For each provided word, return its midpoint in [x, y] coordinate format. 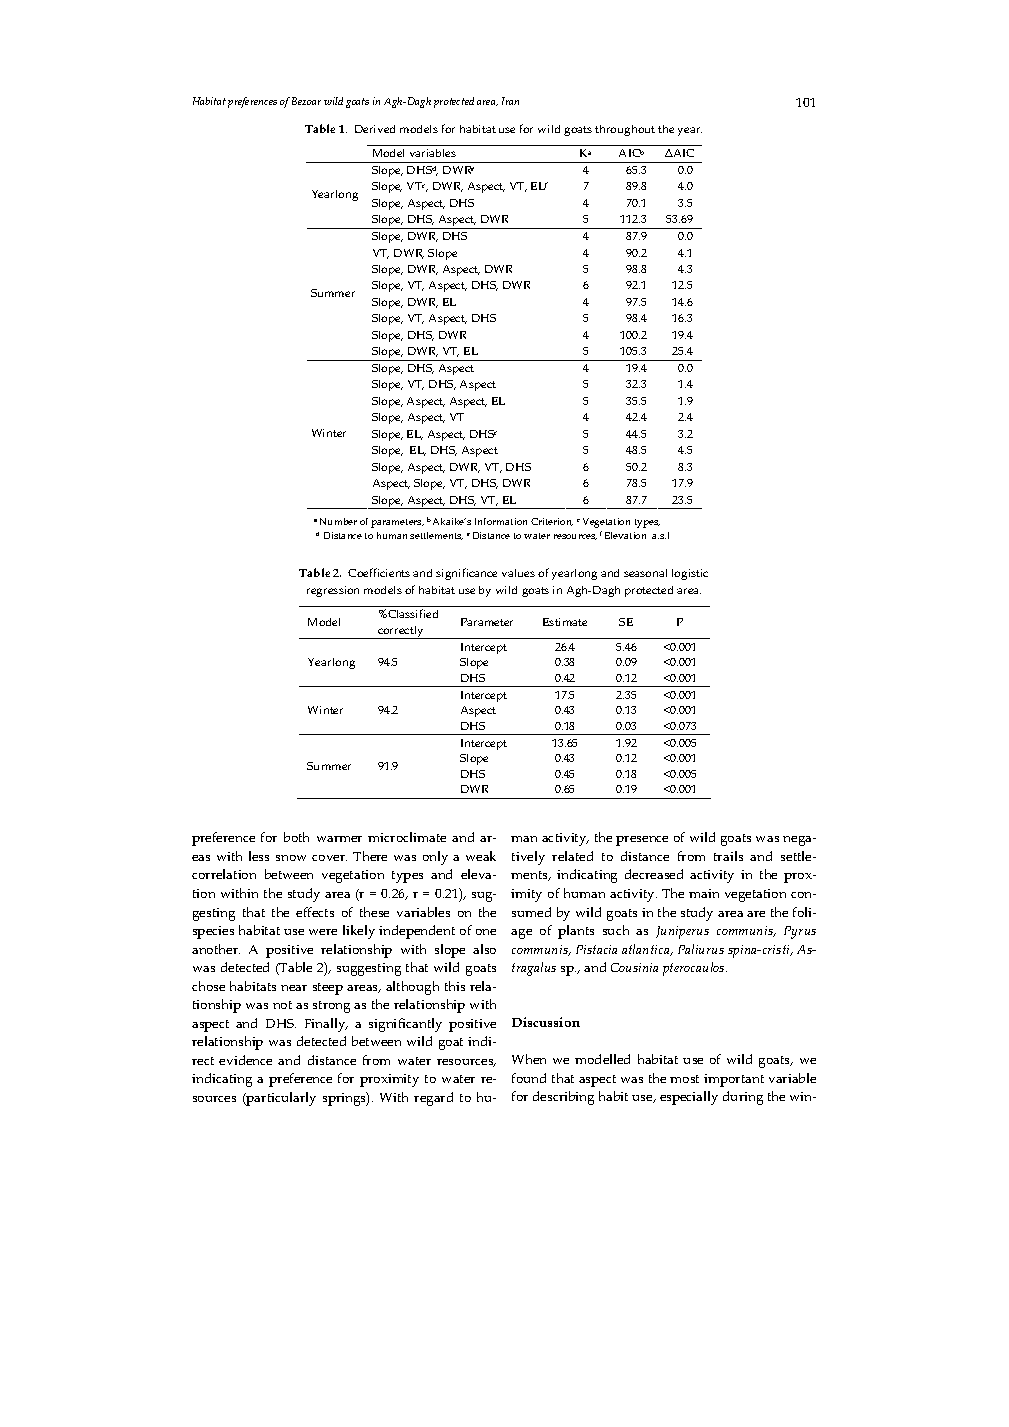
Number [338, 521]
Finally [326, 1025]
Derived [375, 129]
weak [481, 856]
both [296, 837]
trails [728, 856]
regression [333, 591]
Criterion [552, 522]
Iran [510, 101]
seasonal [645, 573]
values [518, 573]
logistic [690, 574]
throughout [625, 130]
